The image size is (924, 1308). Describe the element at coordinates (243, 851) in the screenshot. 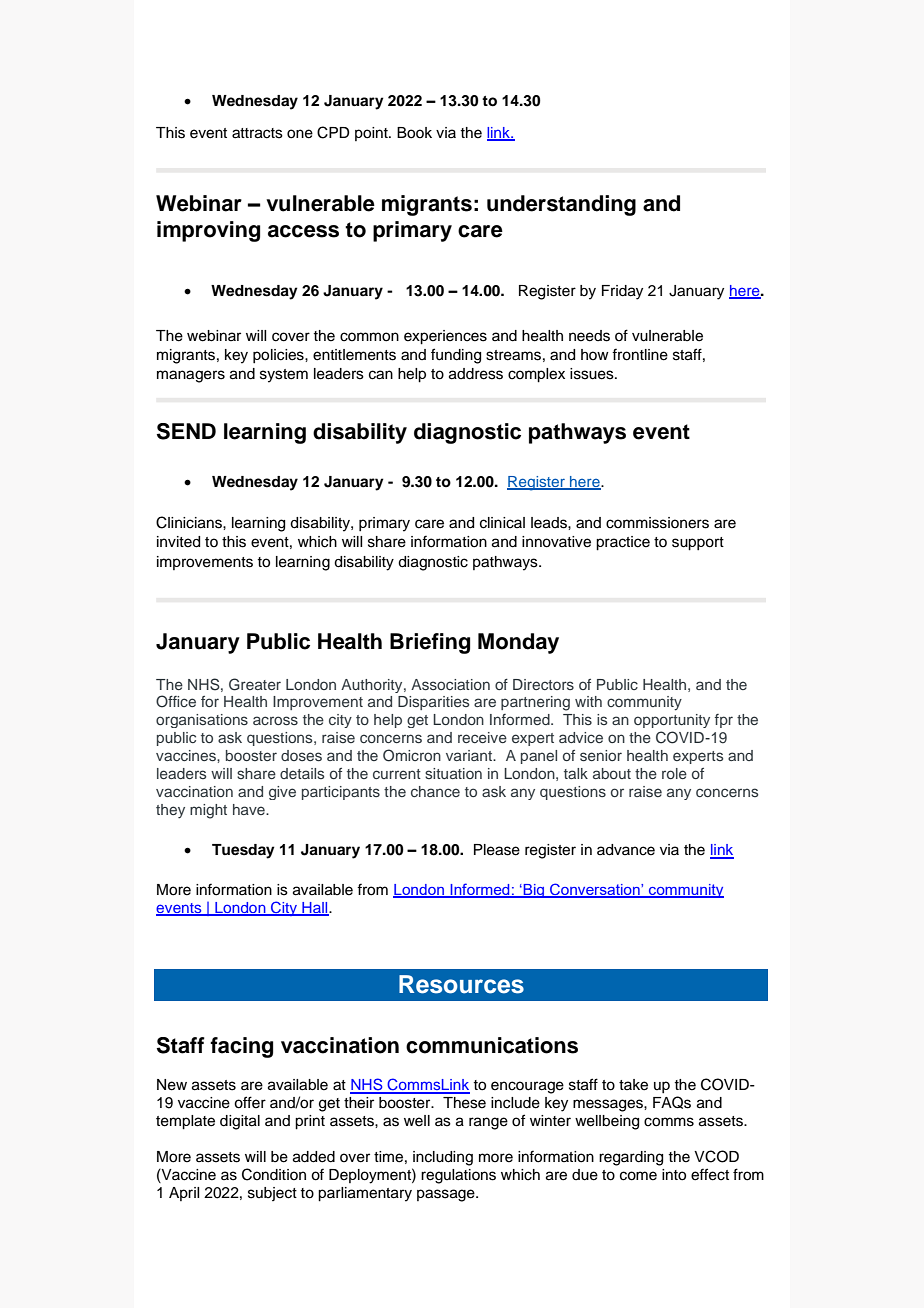

I see `Tuesday` at that location.
